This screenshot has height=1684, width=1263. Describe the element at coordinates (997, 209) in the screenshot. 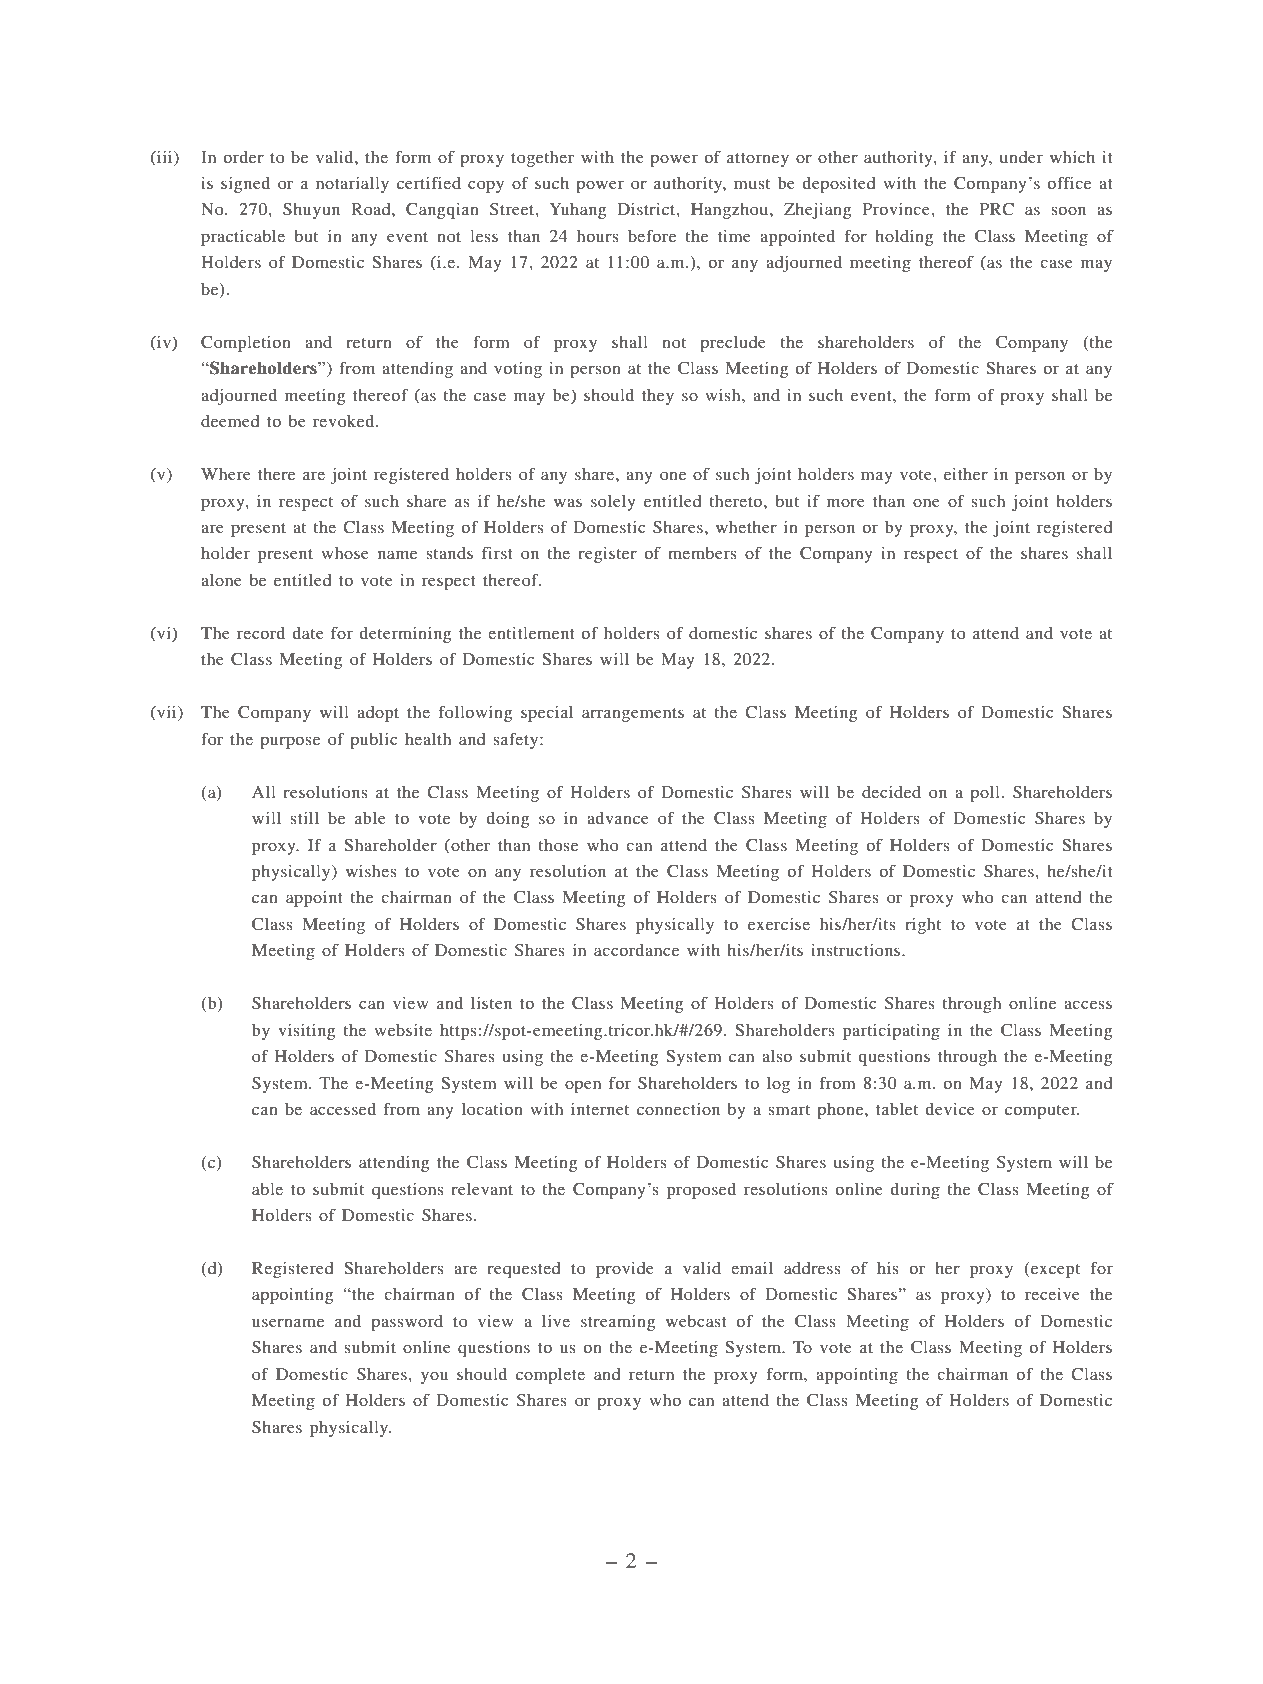

I see `PRC` at that location.
